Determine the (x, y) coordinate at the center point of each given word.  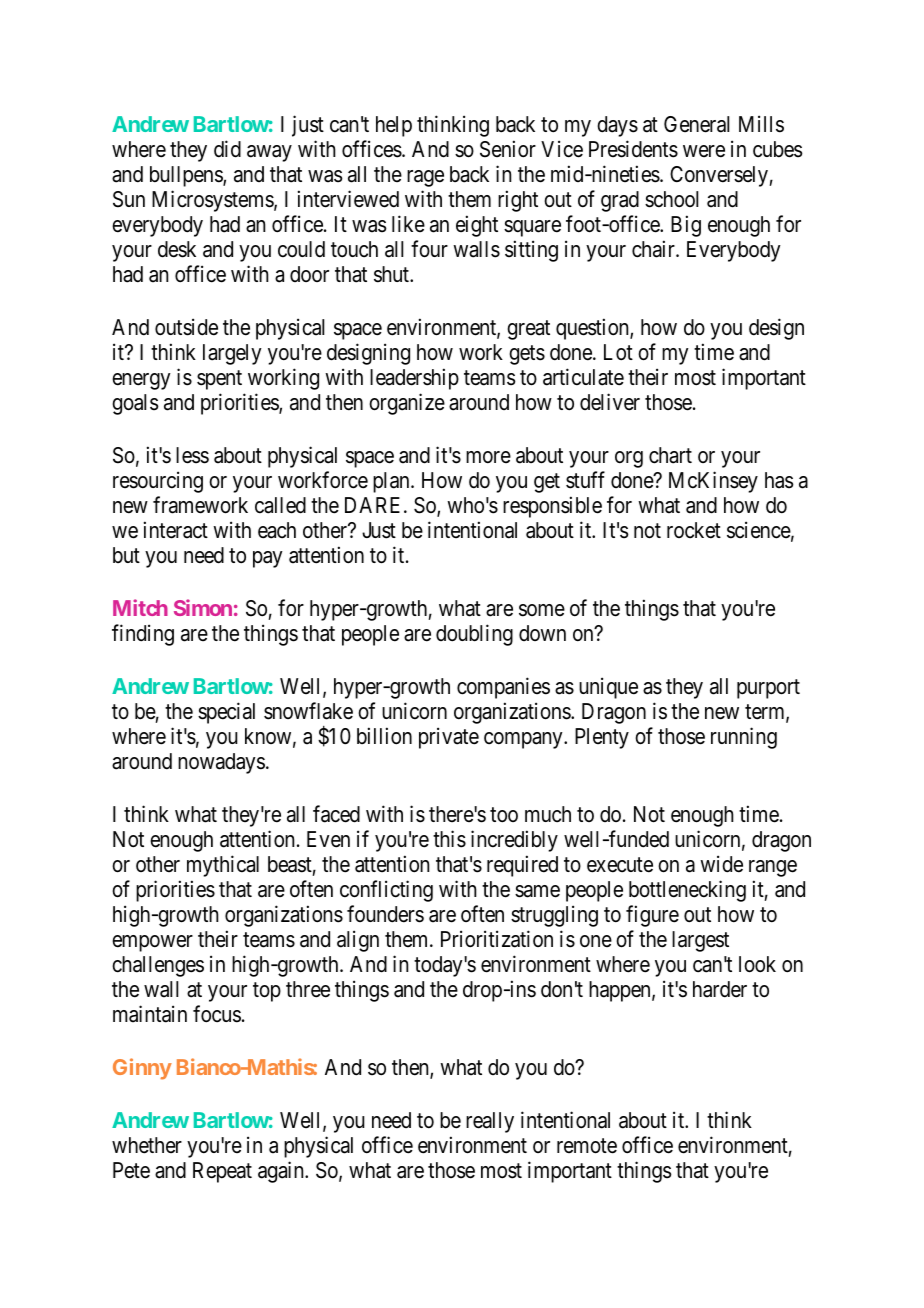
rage (425, 178)
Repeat (222, 1172)
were (704, 151)
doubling (474, 635)
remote (587, 1146)
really (490, 1122)
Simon (203, 607)
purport (768, 689)
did (227, 149)
